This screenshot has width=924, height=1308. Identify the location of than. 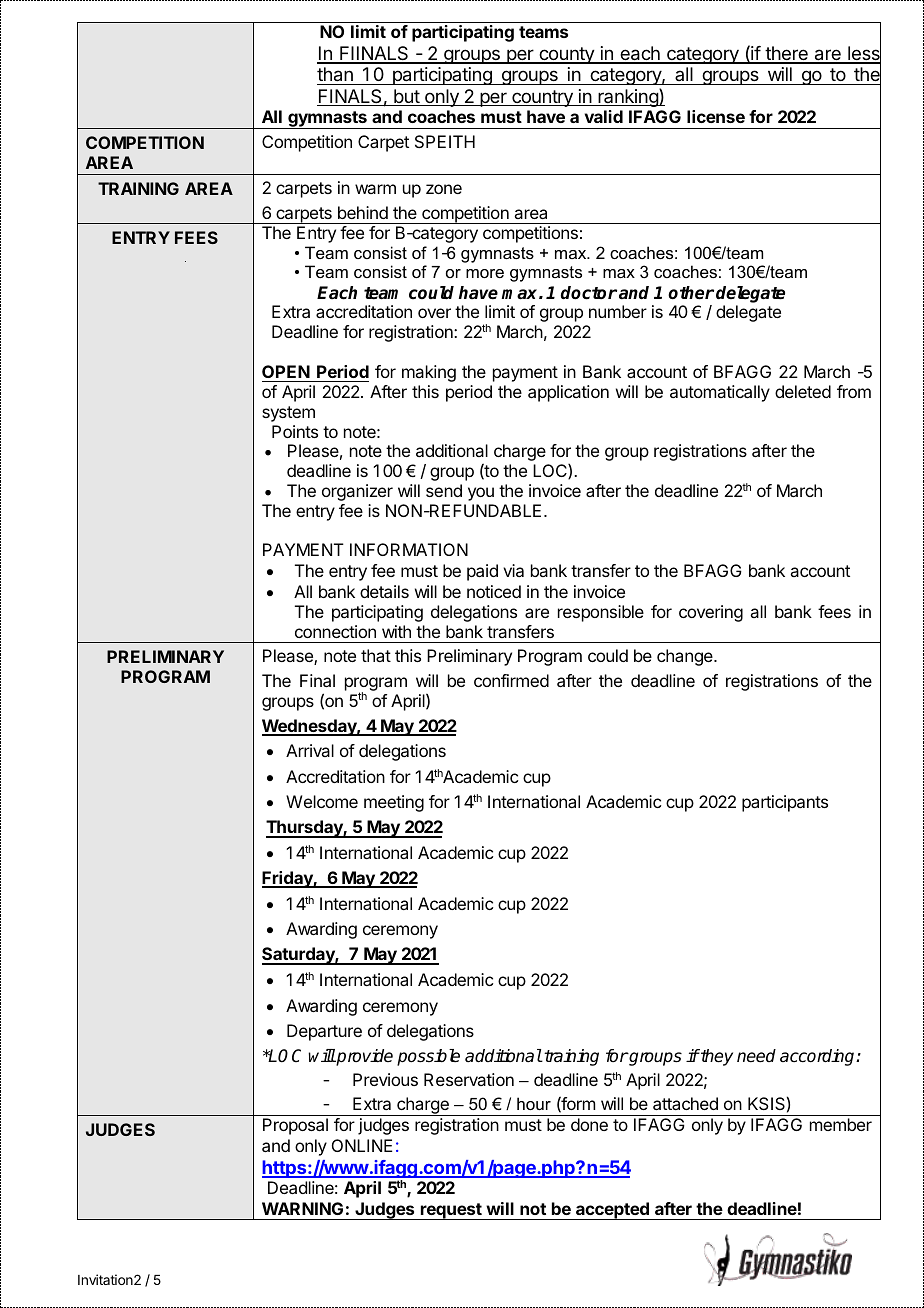
(335, 74).
